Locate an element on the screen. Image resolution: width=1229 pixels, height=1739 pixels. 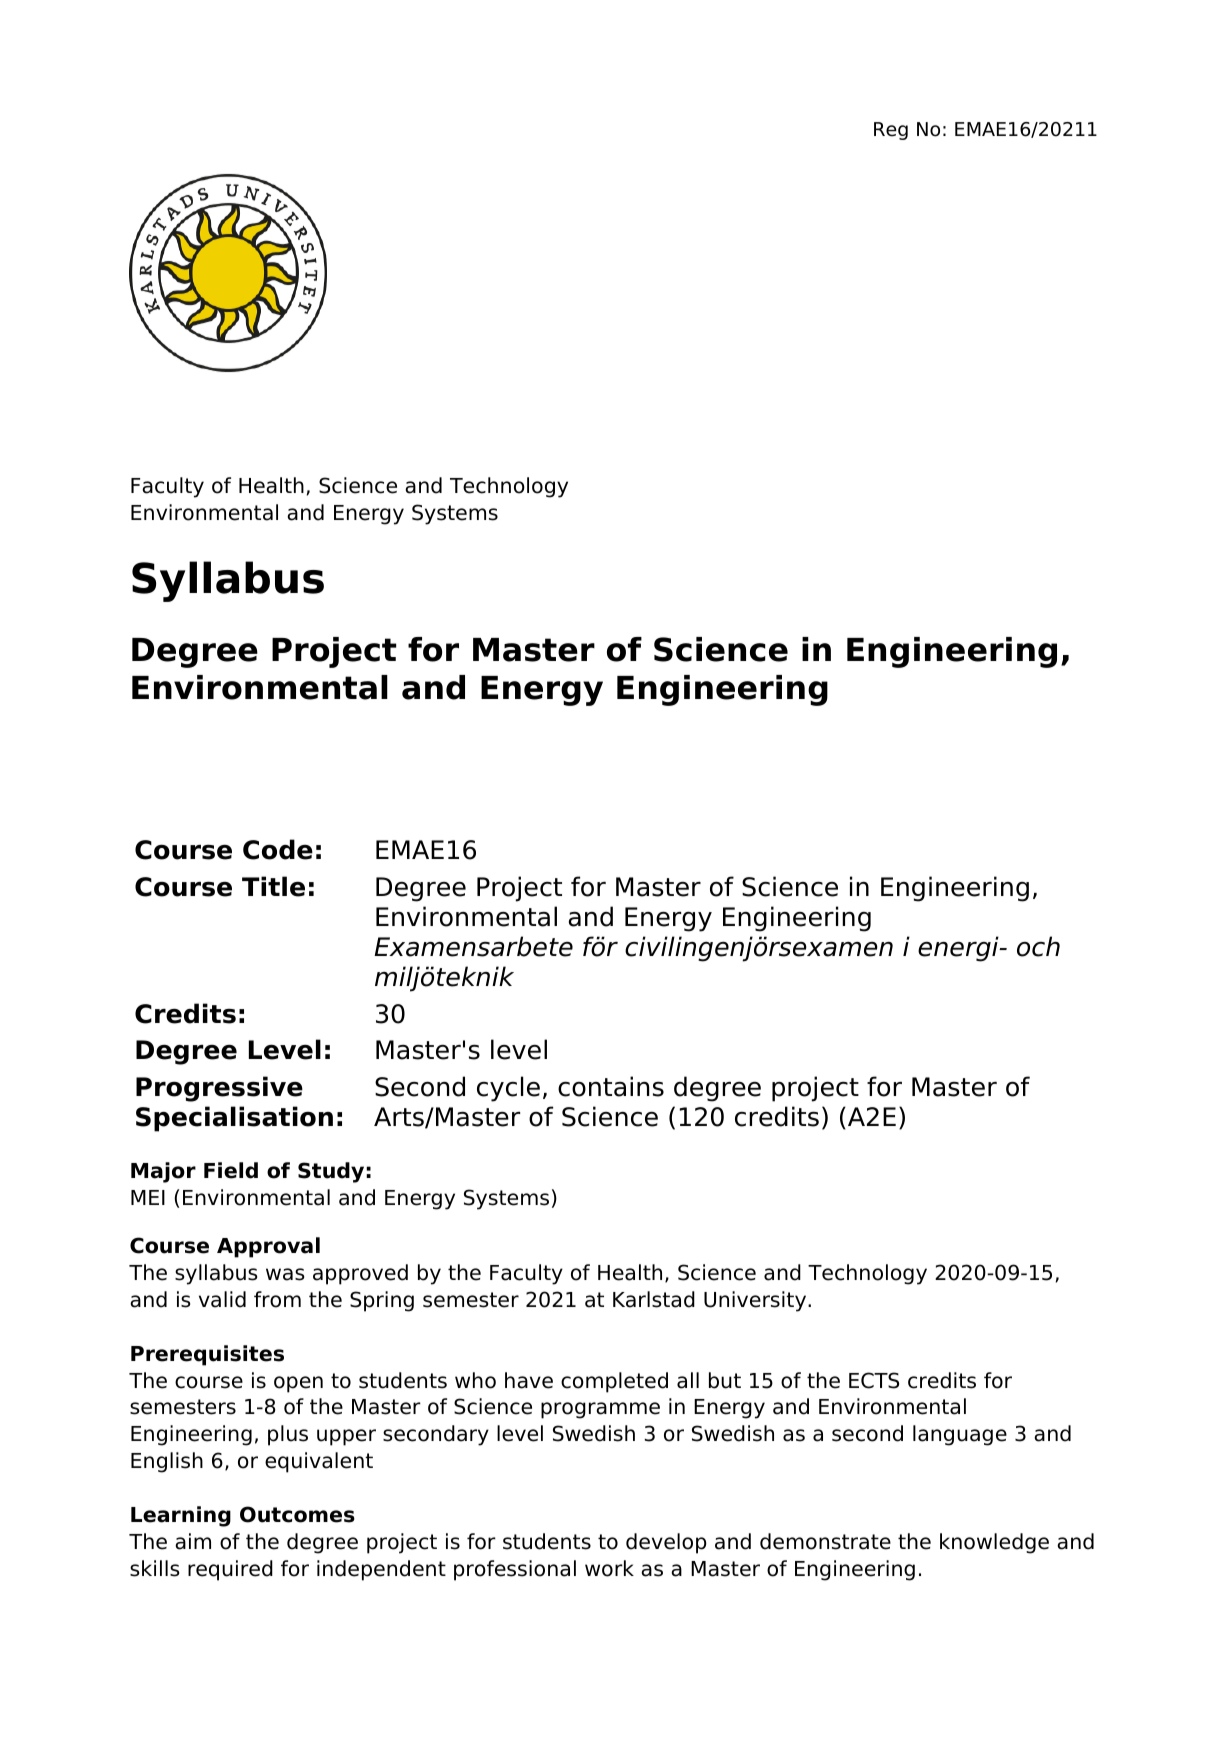
Karlstad is located at coordinates (654, 1299).
